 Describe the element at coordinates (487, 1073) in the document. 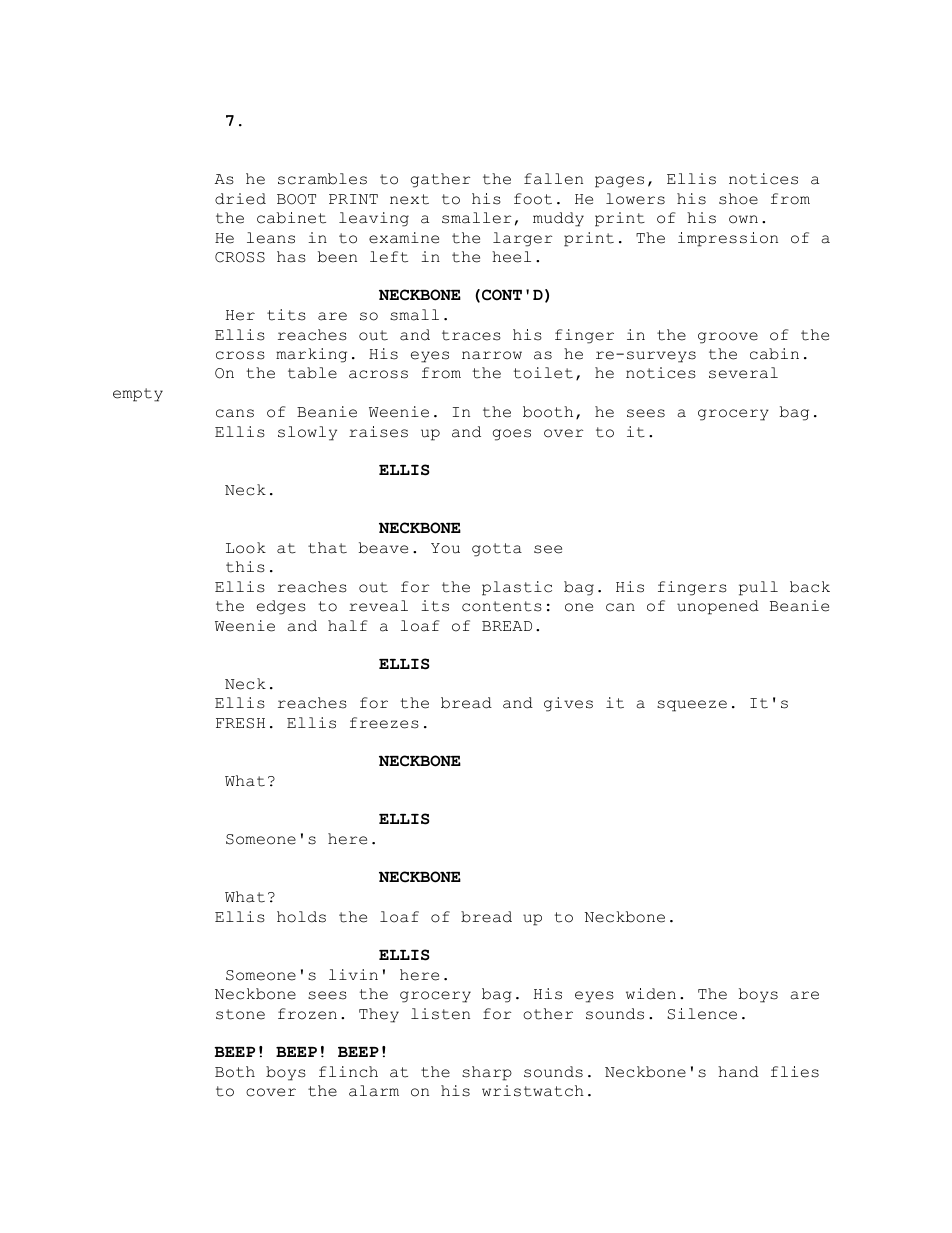

I see `sharp` at that location.
